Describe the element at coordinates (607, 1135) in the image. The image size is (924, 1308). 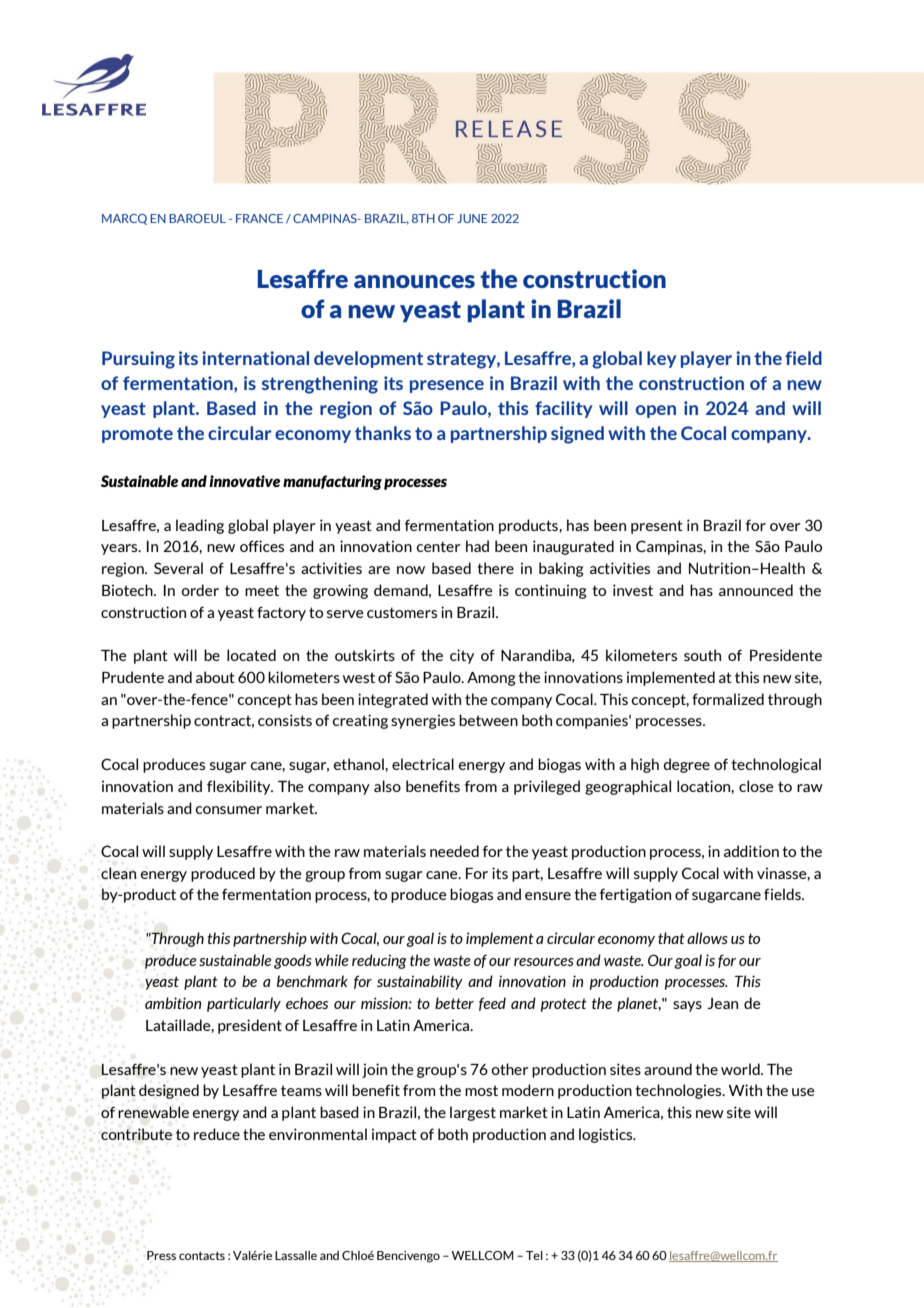
I see `logistics` at that location.
